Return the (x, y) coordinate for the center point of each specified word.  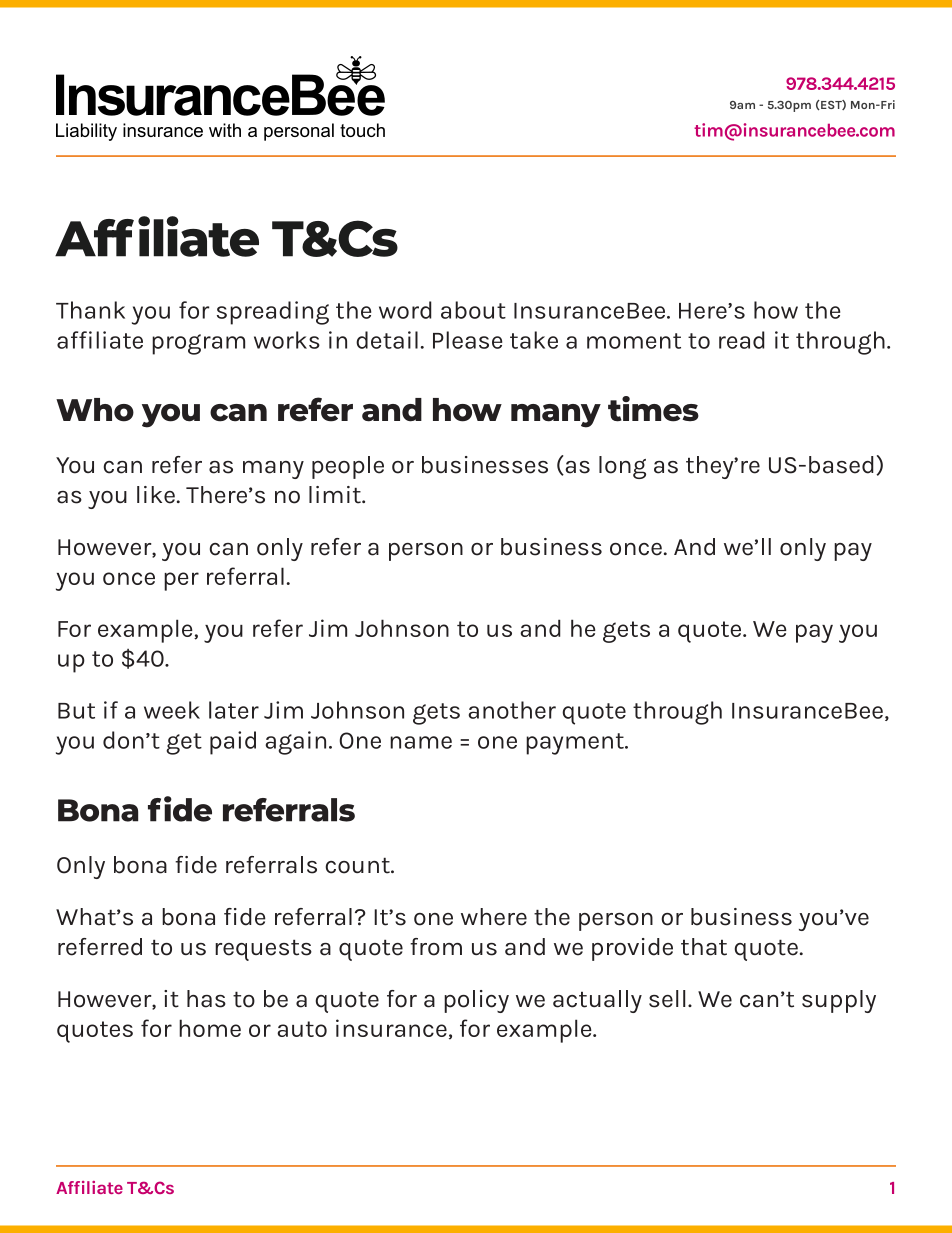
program (198, 344)
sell (667, 999)
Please (467, 340)
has (206, 999)
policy (476, 1001)
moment (634, 341)
